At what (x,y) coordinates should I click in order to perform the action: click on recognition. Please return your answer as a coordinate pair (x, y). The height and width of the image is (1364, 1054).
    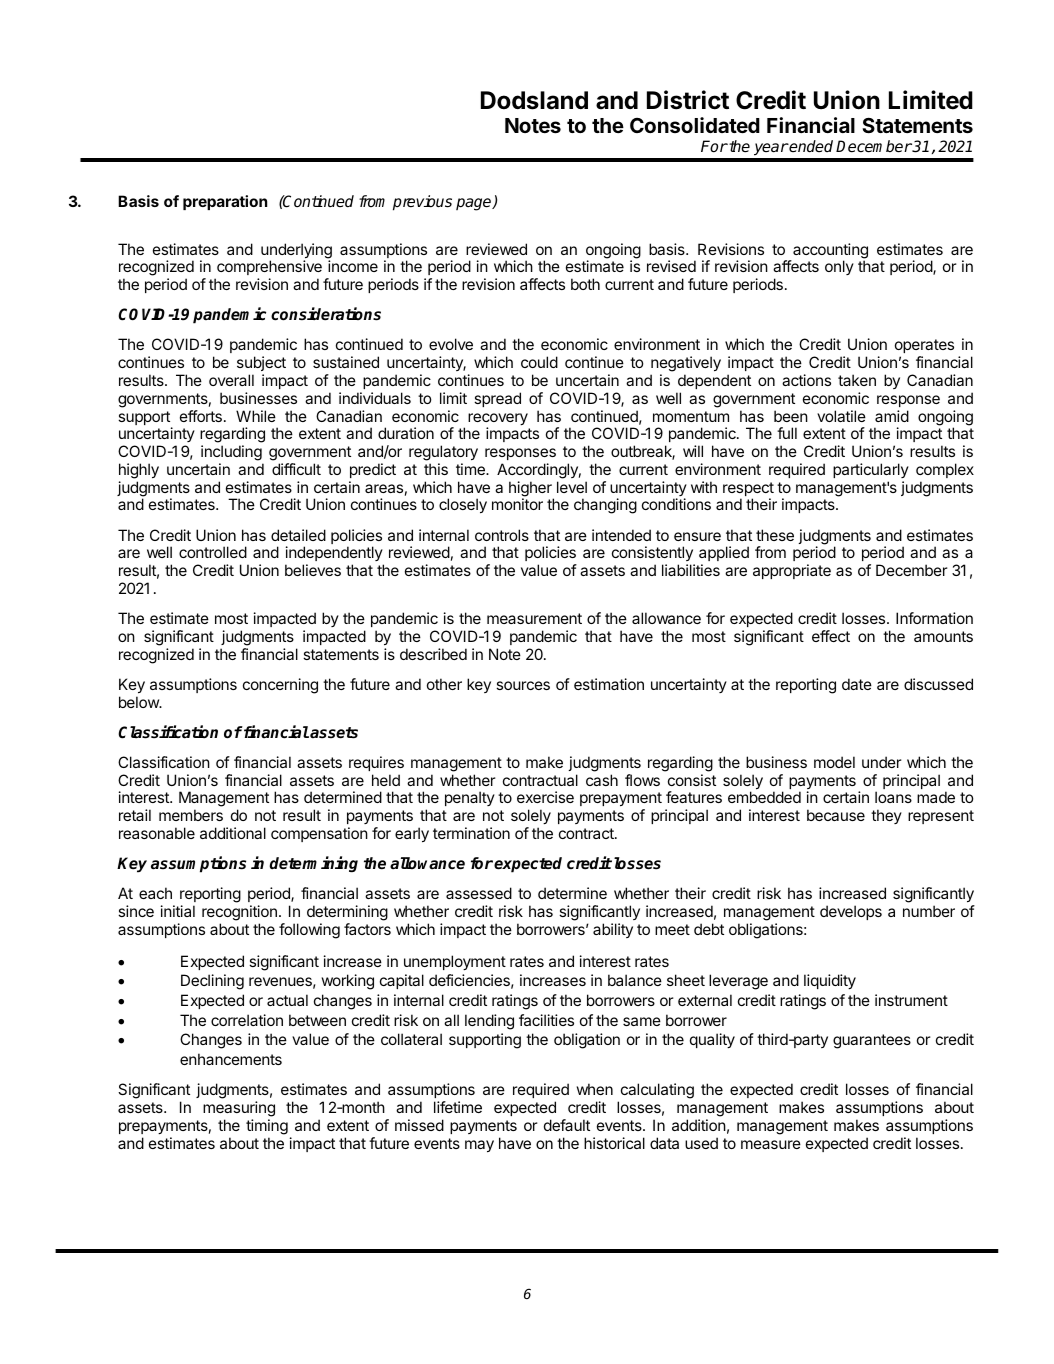
    Looking at the image, I should click on (239, 913).
